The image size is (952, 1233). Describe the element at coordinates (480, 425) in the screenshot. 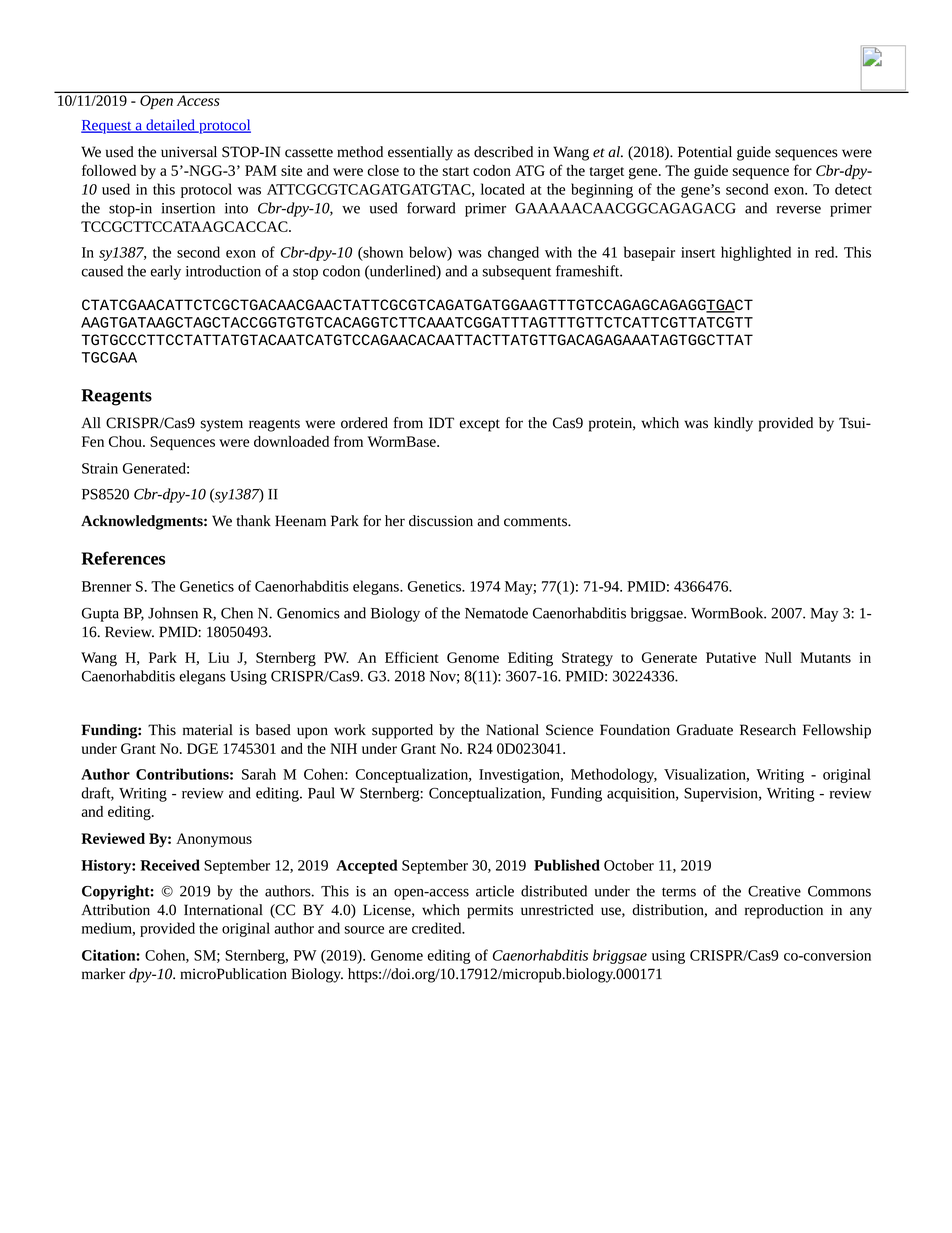

I see `except` at that location.
